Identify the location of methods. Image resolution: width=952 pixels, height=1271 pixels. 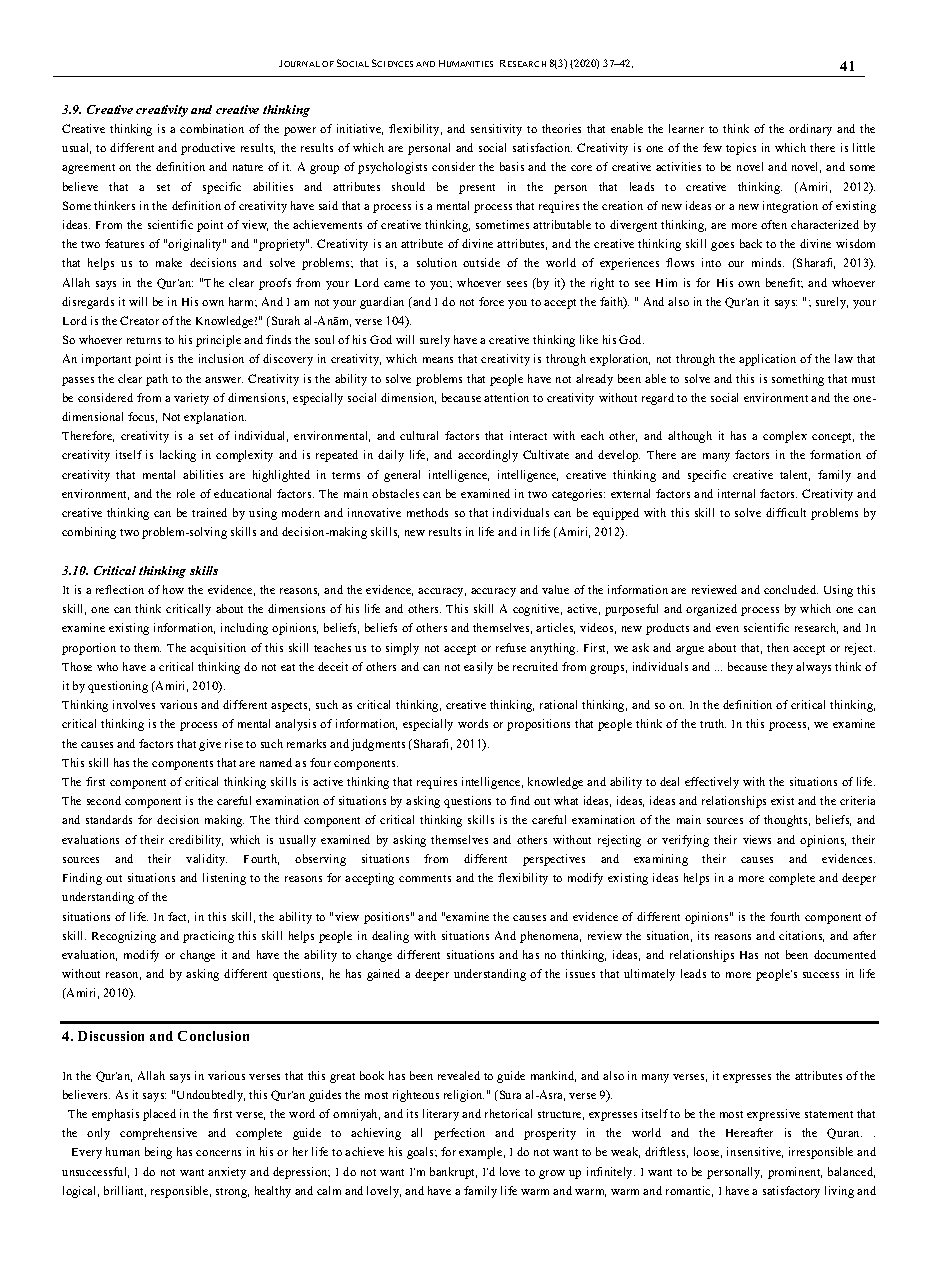
(427, 512).
